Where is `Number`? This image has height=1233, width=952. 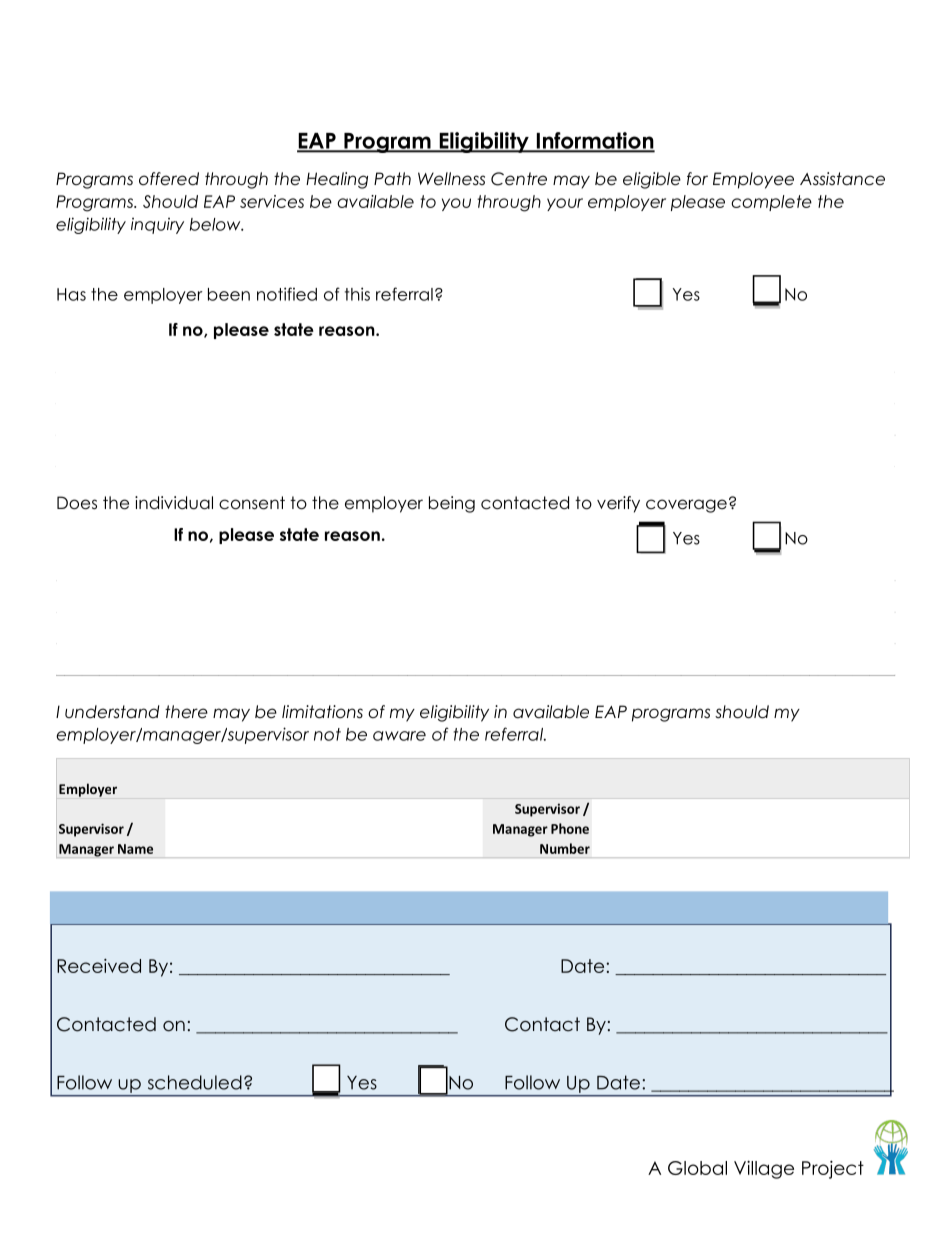
Number is located at coordinates (565, 848).
